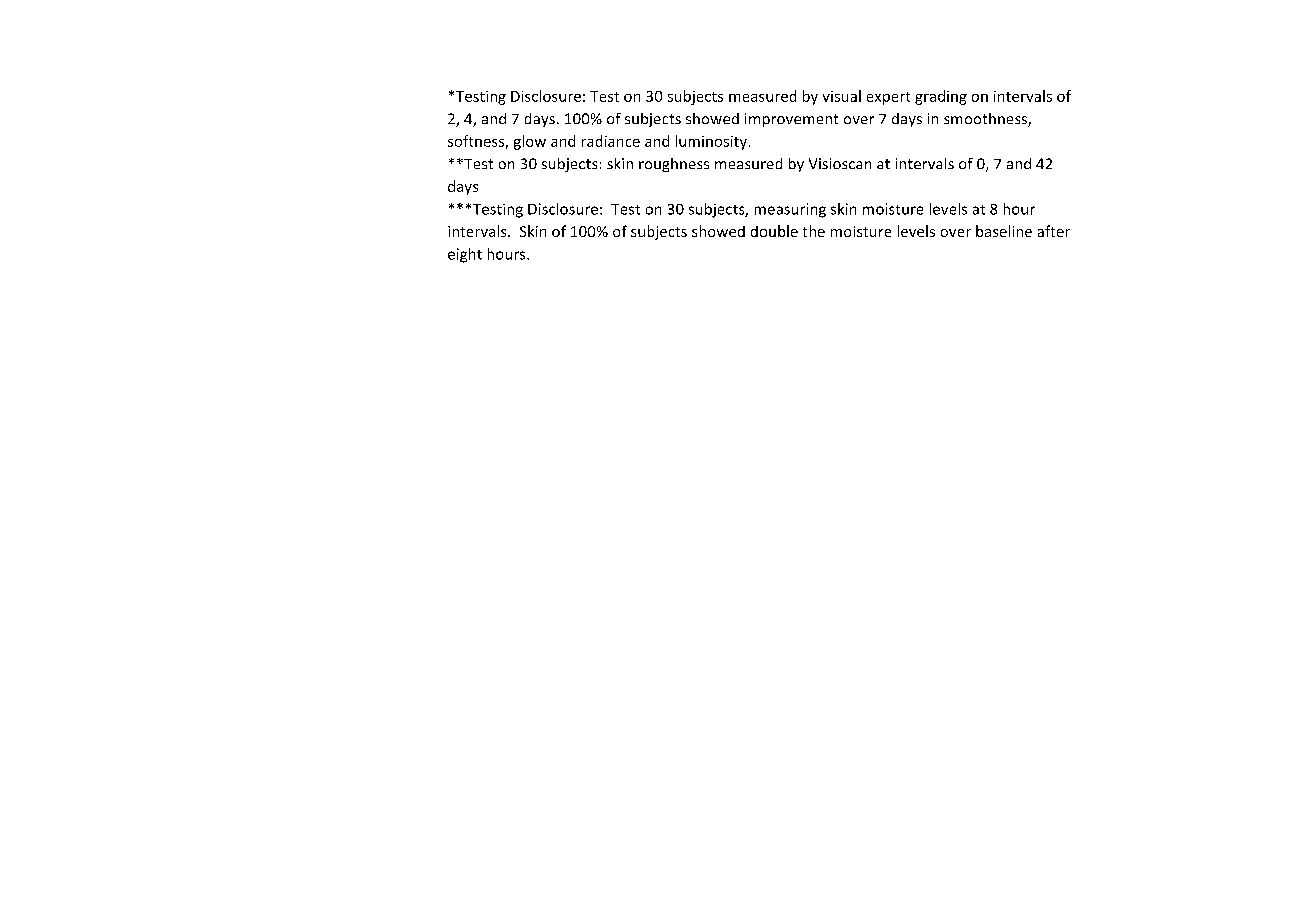 The image size is (1308, 924). Describe the element at coordinates (791, 120) in the screenshot. I see `improvement` at that location.
